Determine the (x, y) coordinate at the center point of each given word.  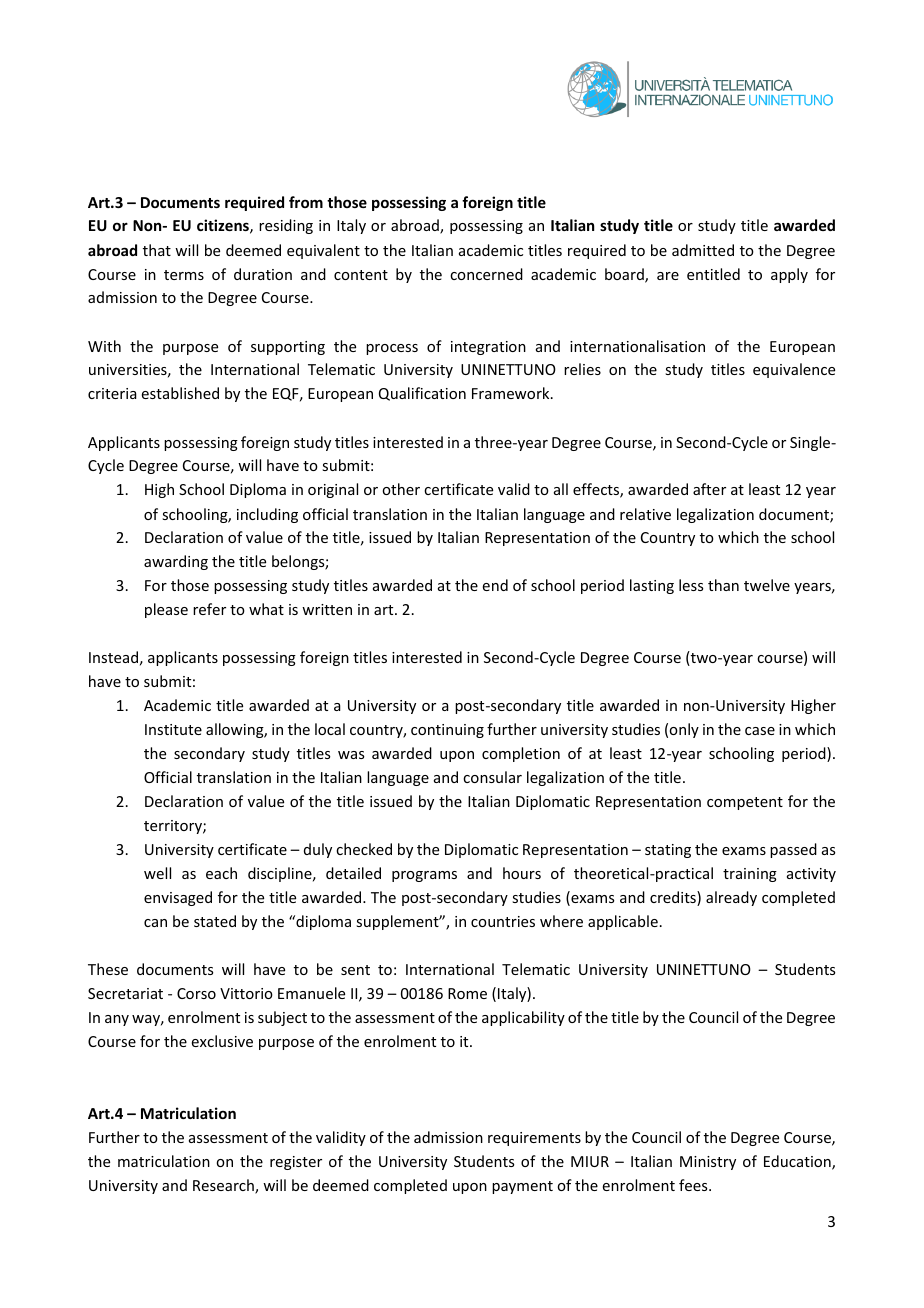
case (760, 731)
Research (224, 1186)
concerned (486, 274)
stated (215, 921)
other (401, 489)
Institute (173, 729)
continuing (447, 731)
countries (503, 921)
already (731, 898)
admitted (703, 250)
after (709, 489)
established (180, 393)
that (157, 250)
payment (522, 1187)
